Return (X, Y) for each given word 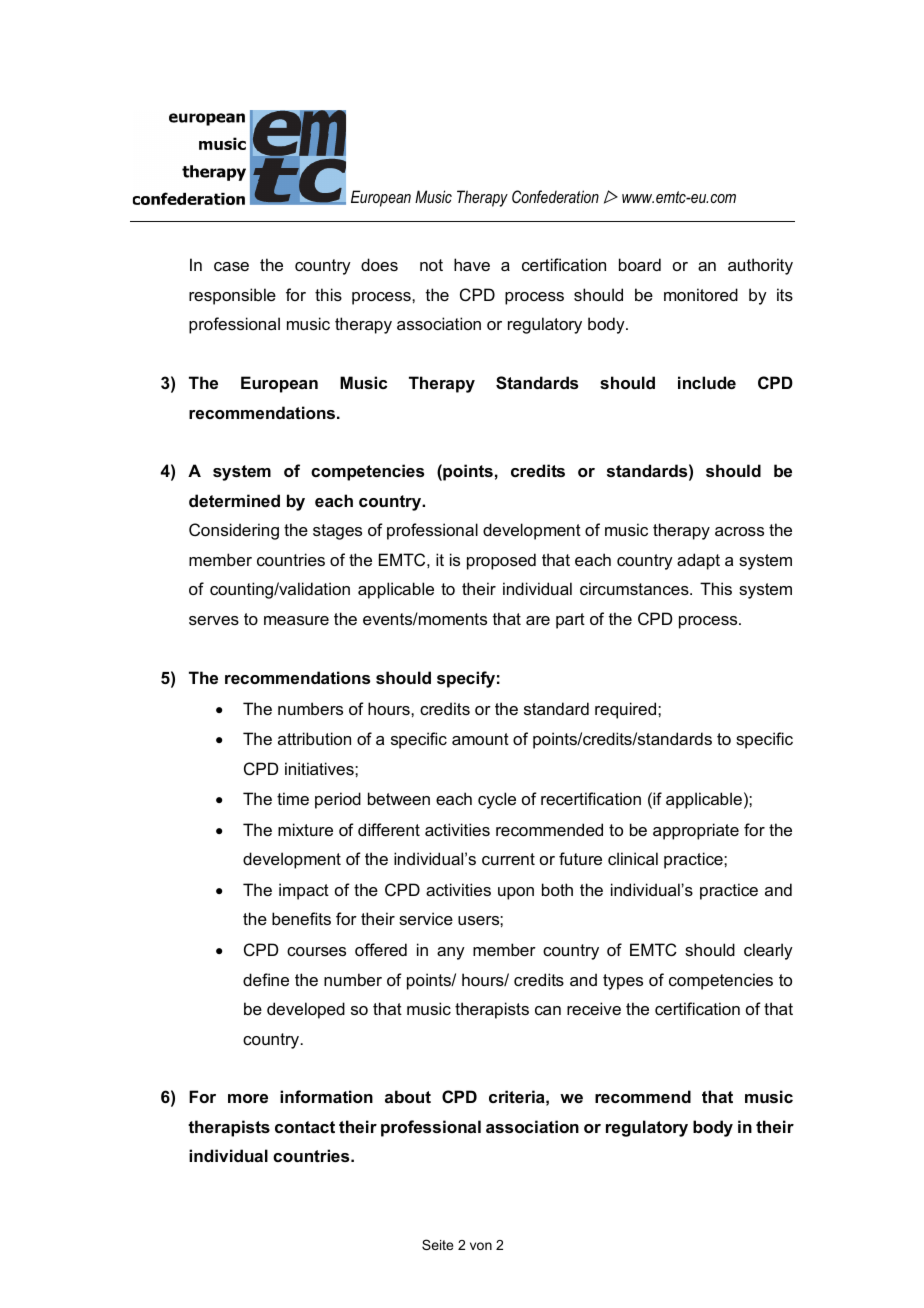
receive (594, 1008)
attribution (314, 738)
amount (480, 739)
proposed (501, 561)
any (451, 953)
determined (234, 500)
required (627, 710)
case (231, 266)
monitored (701, 294)
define (266, 979)
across (739, 531)
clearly (768, 951)
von (481, 1246)
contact (305, 1127)
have (472, 264)
